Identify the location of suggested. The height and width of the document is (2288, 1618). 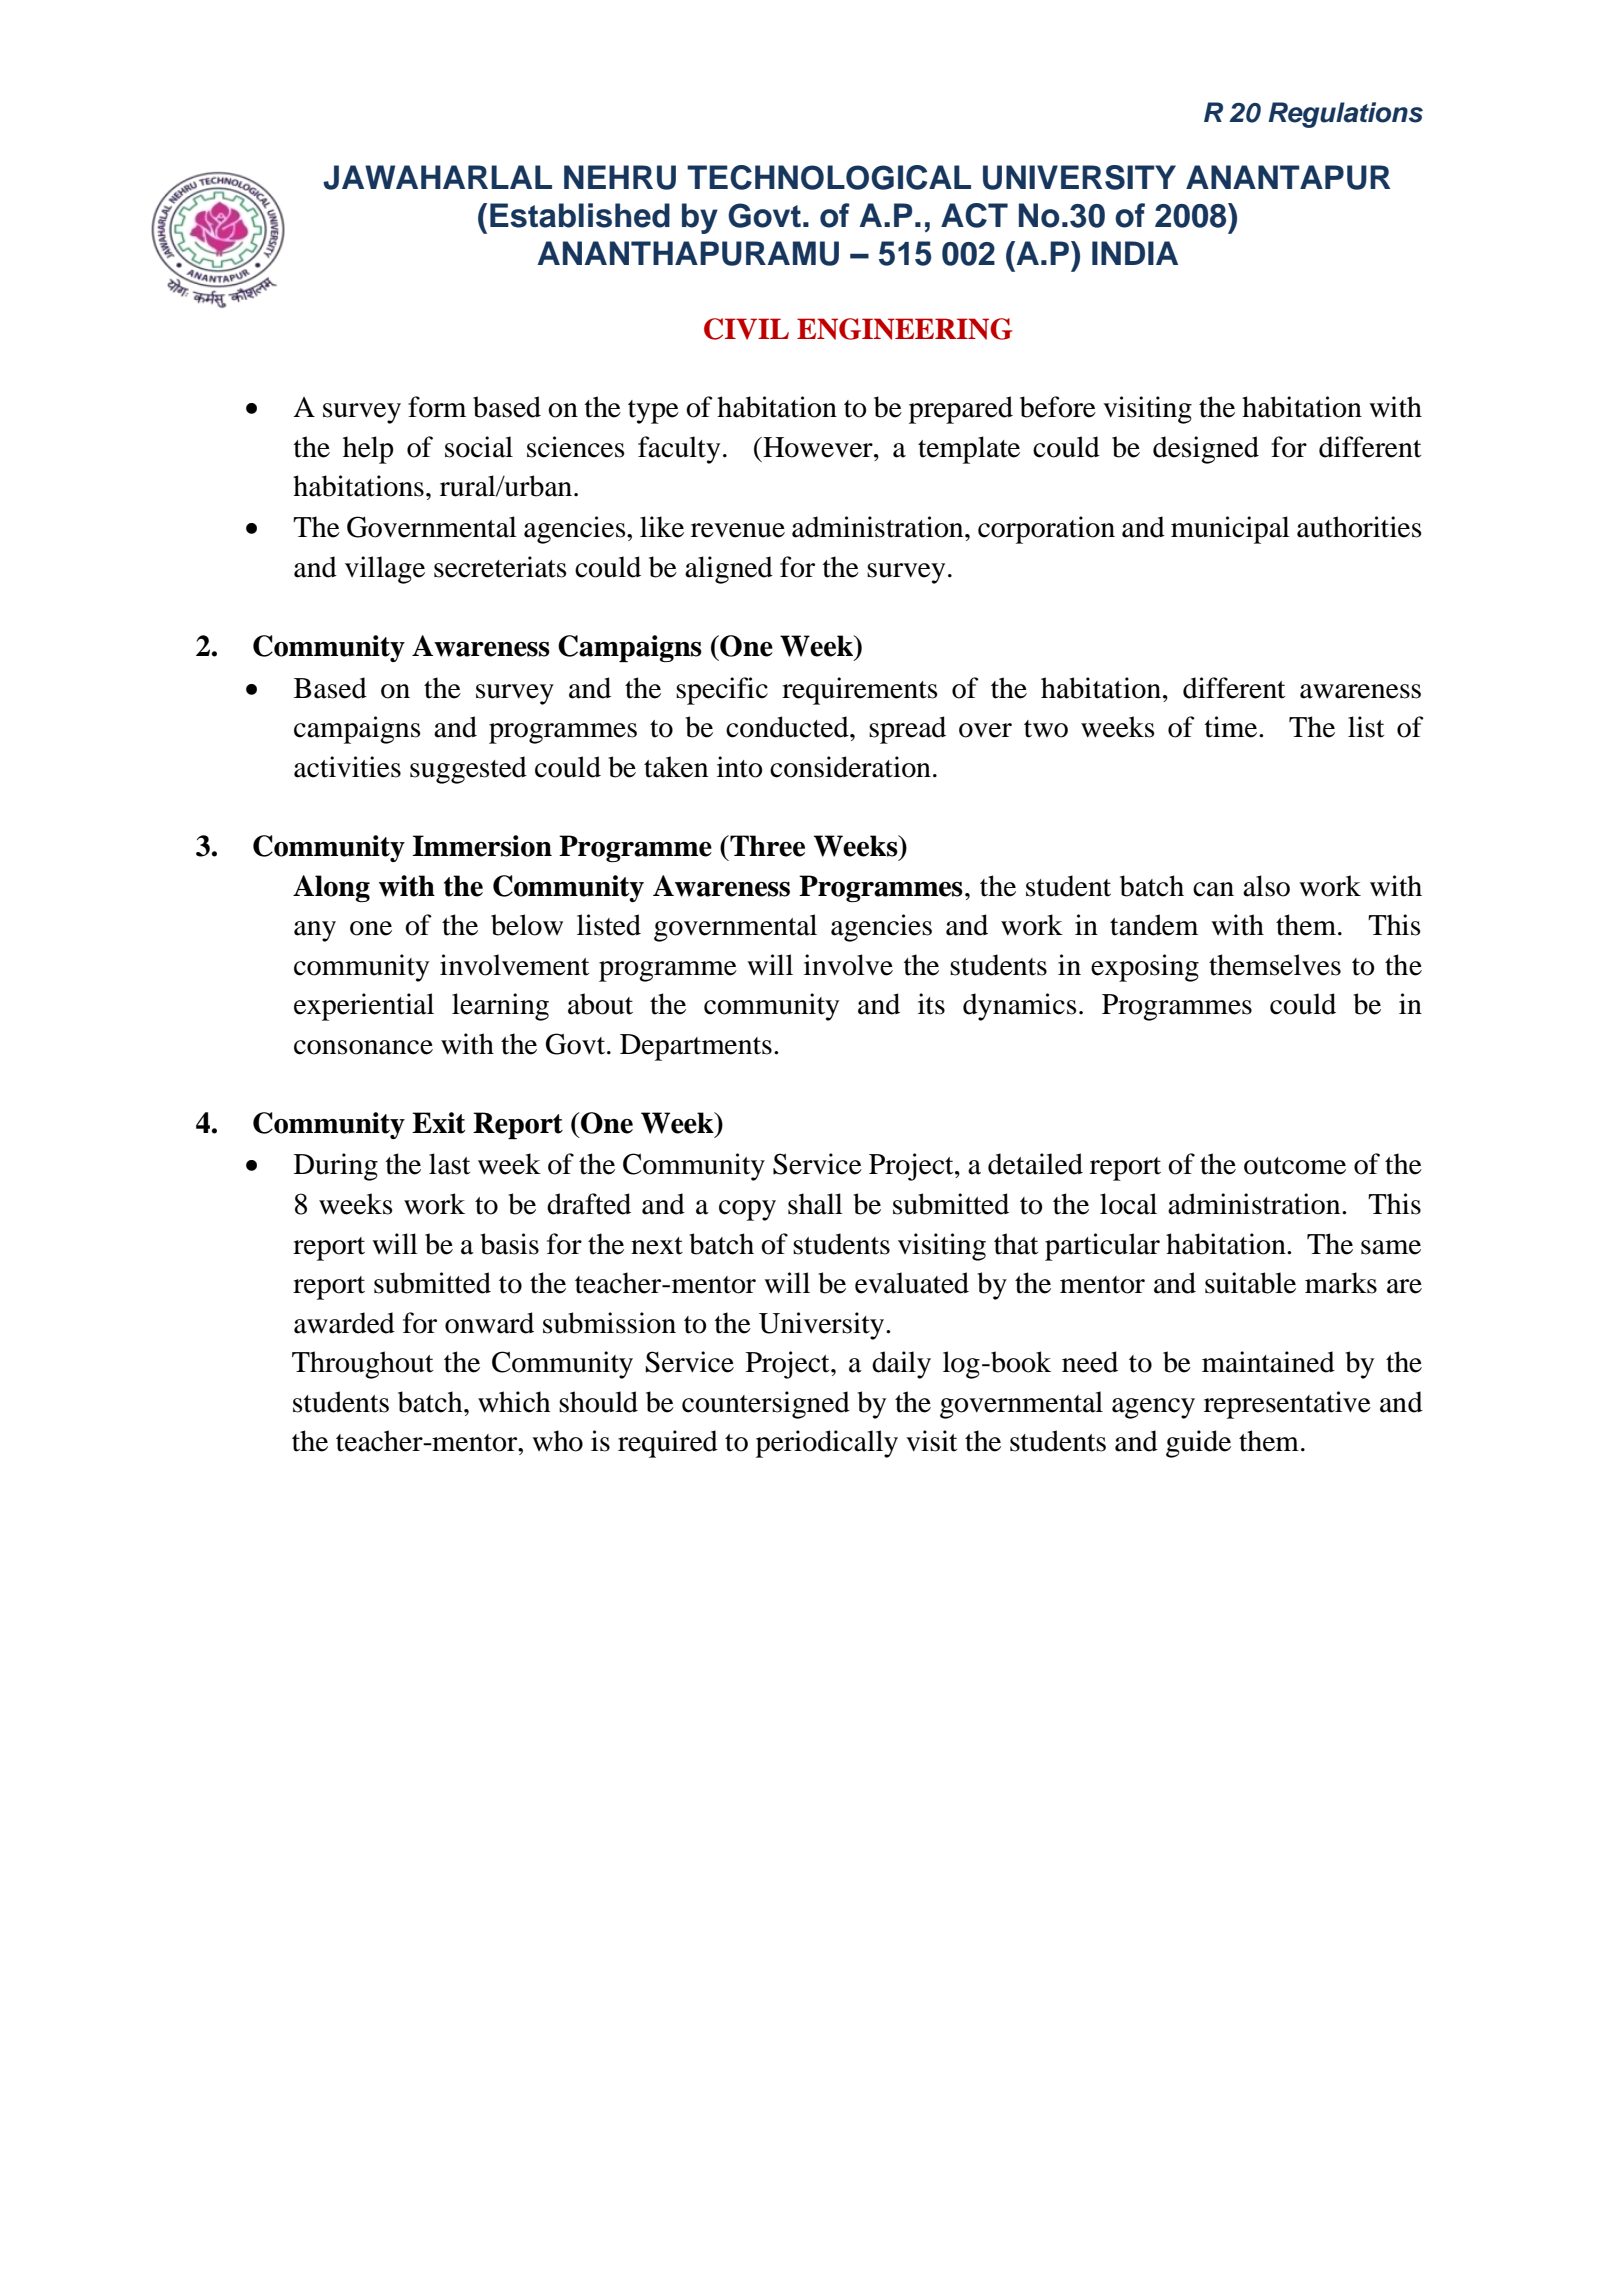
(468, 770).
